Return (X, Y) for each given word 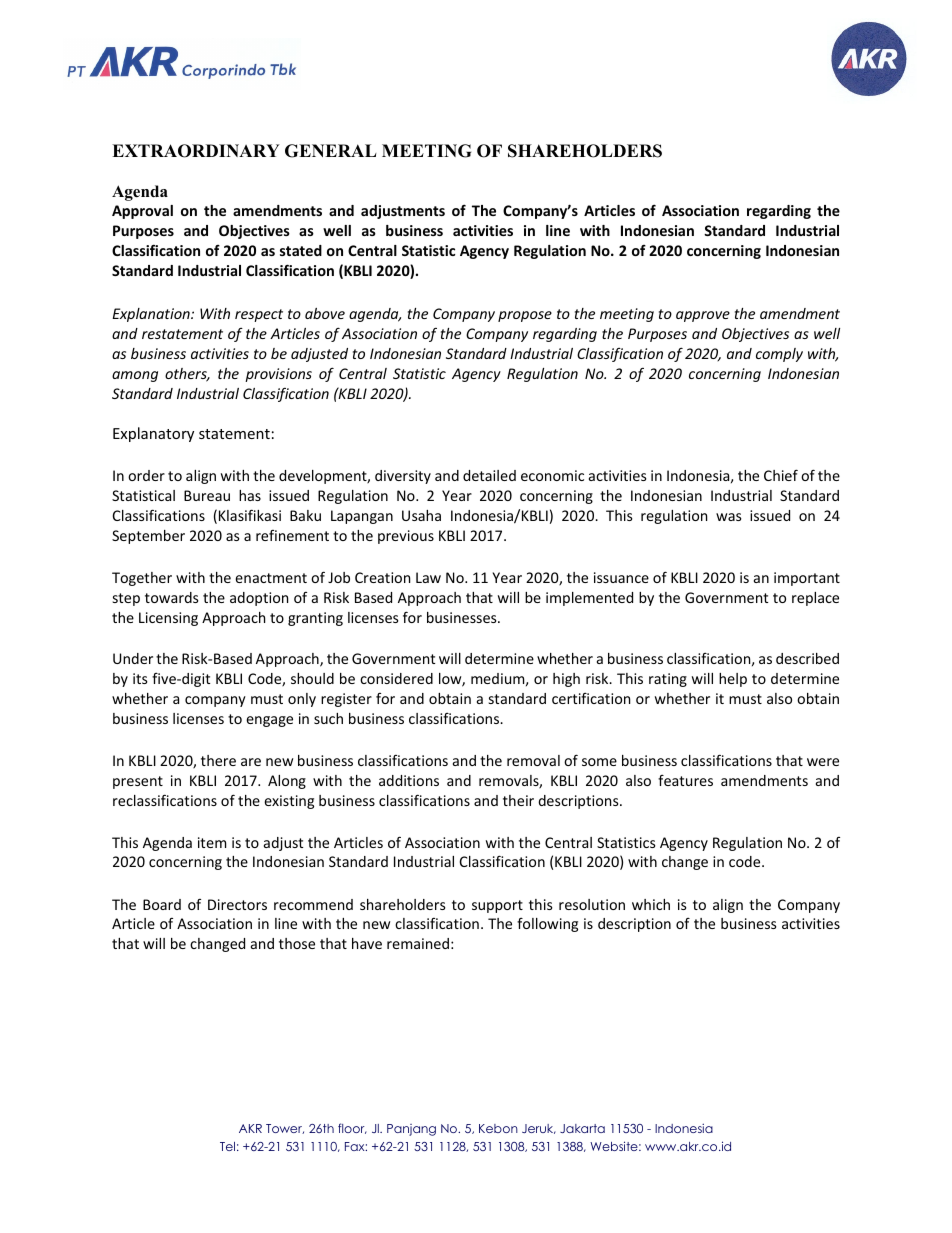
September (148, 537)
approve (703, 316)
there (218, 760)
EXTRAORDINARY (196, 151)
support (497, 906)
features (685, 780)
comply (779, 355)
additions (409, 780)
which (651, 904)
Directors (237, 904)
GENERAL (331, 151)
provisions (278, 375)
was (729, 517)
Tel (227, 1146)
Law (428, 577)
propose (525, 316)
